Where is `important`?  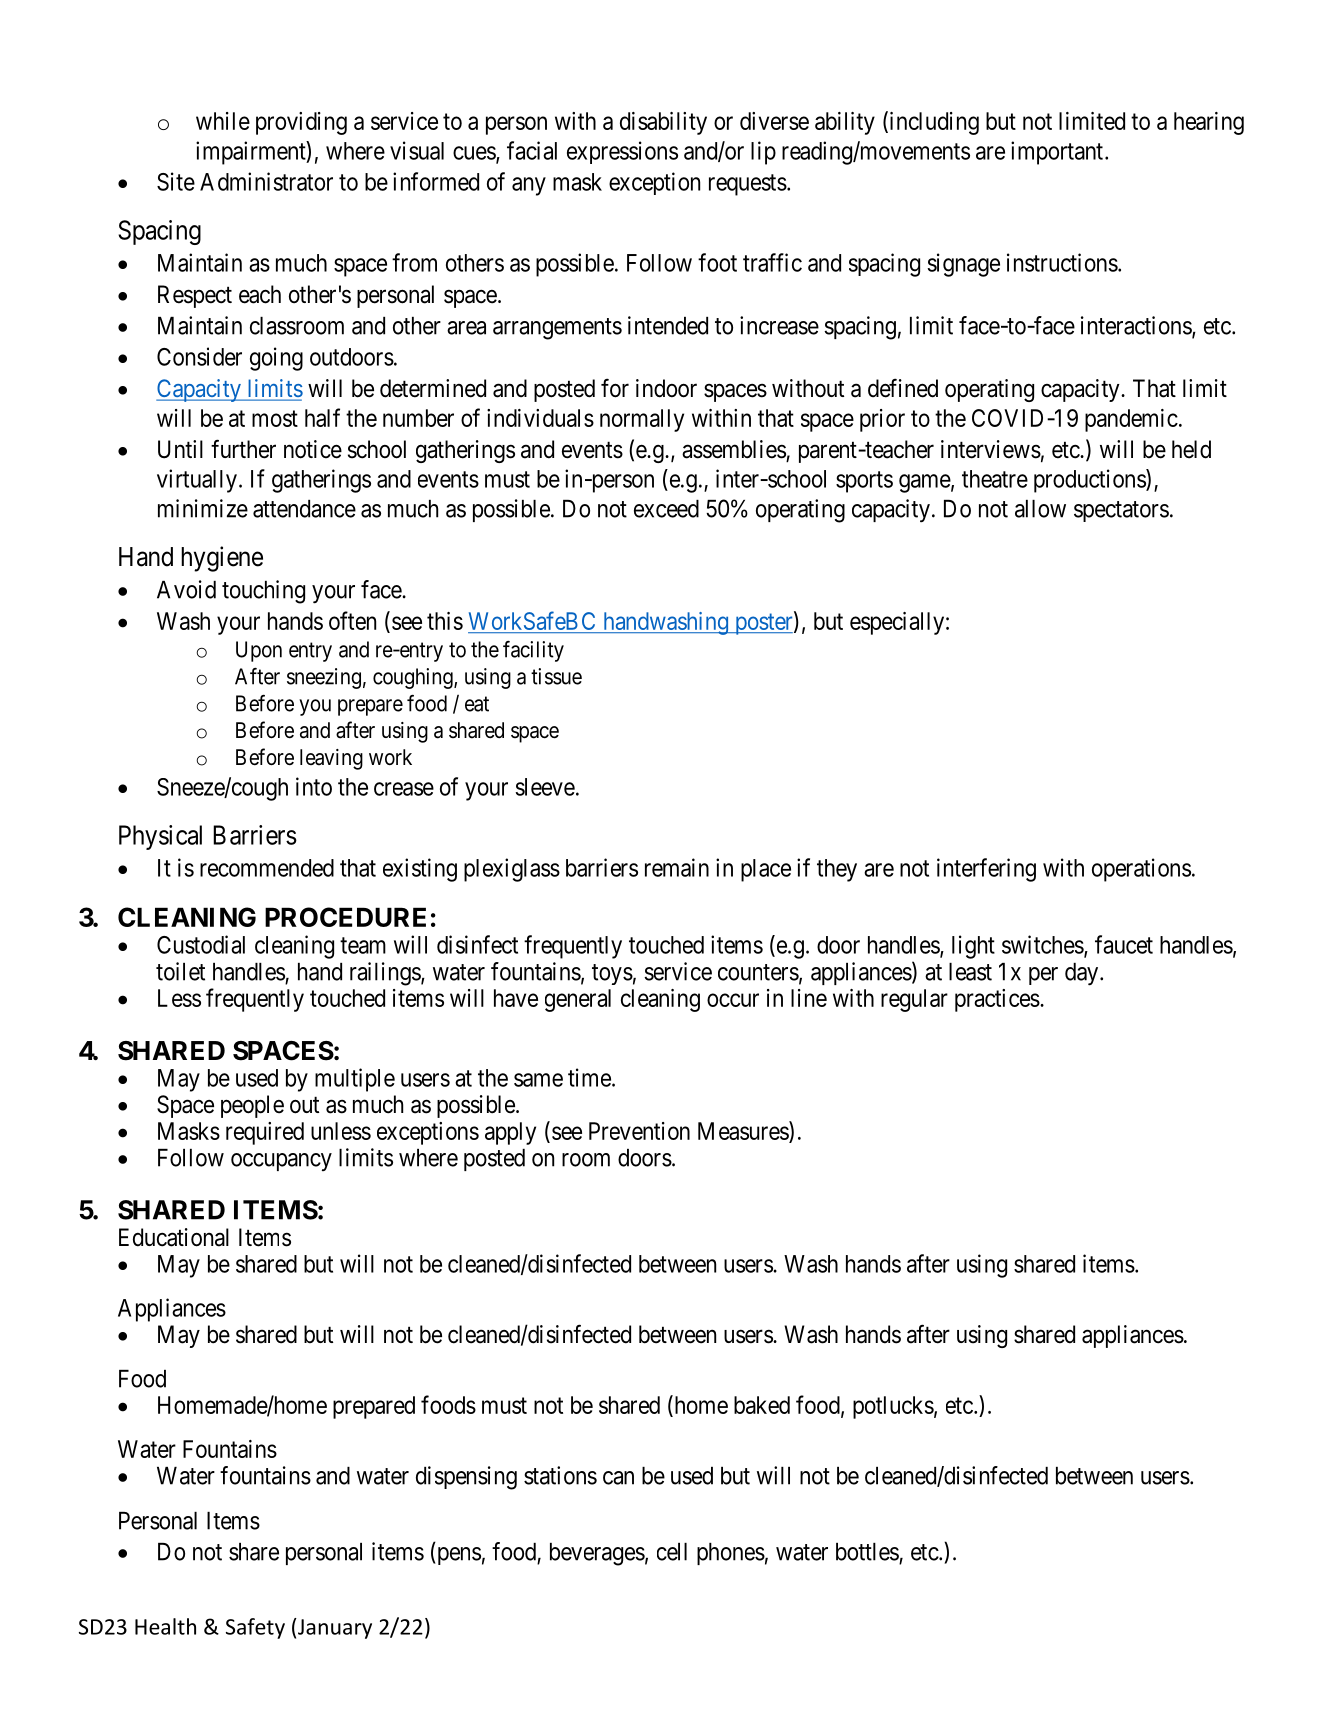
important is located at coordinates (1058, 153).
